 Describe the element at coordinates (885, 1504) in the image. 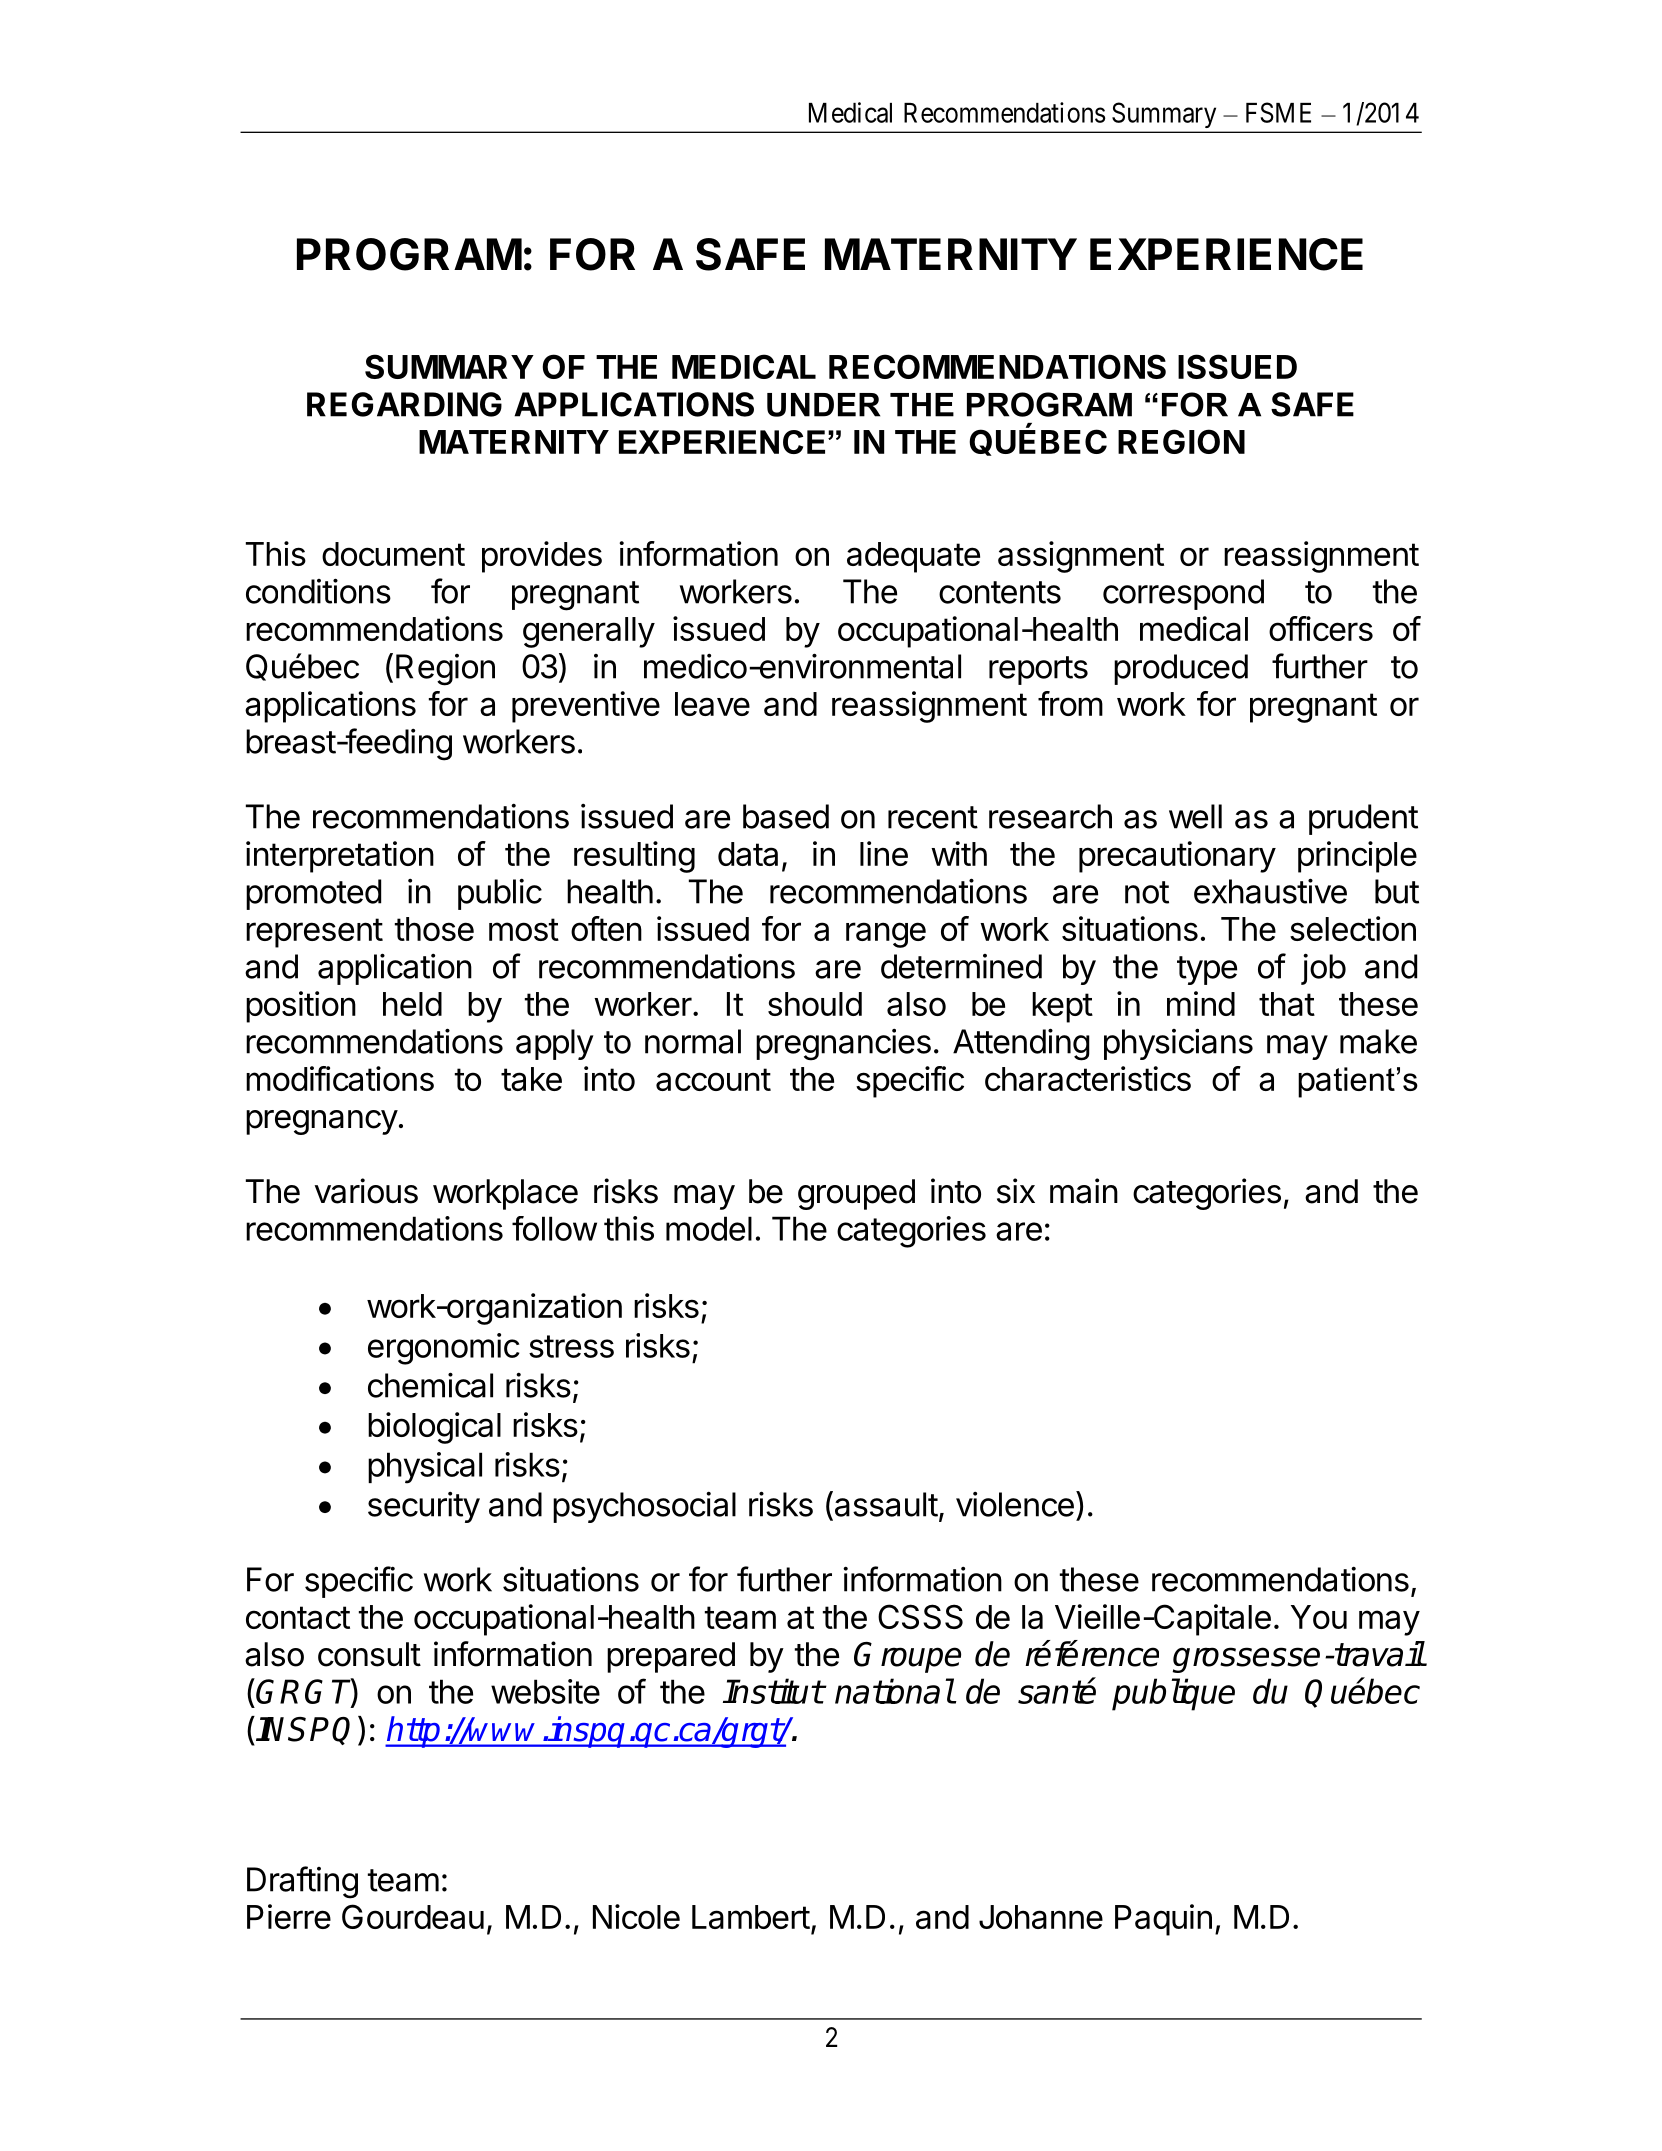

I see `assault` at that location.
